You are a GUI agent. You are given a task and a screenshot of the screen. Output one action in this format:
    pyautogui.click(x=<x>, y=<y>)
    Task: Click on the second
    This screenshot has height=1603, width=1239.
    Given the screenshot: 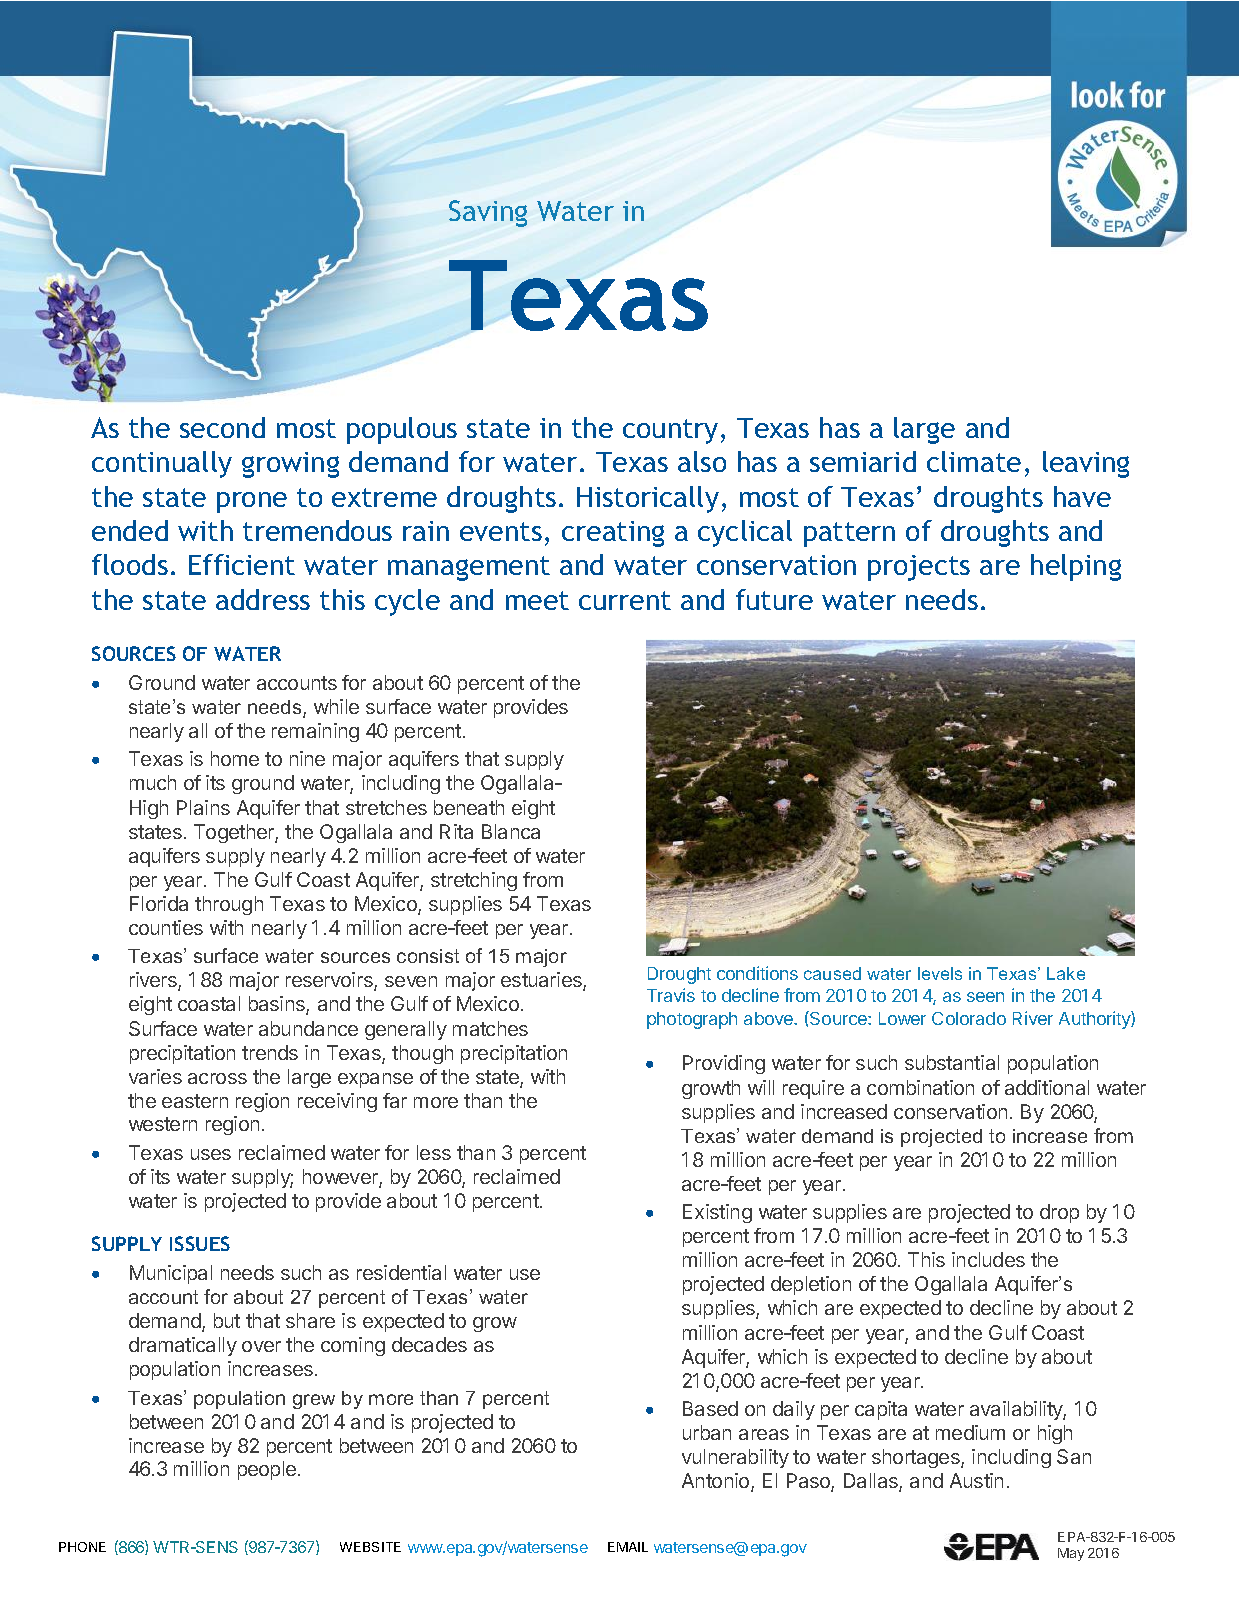 What is the action you would take?
    pyautogui.click(x=222, y=427)
